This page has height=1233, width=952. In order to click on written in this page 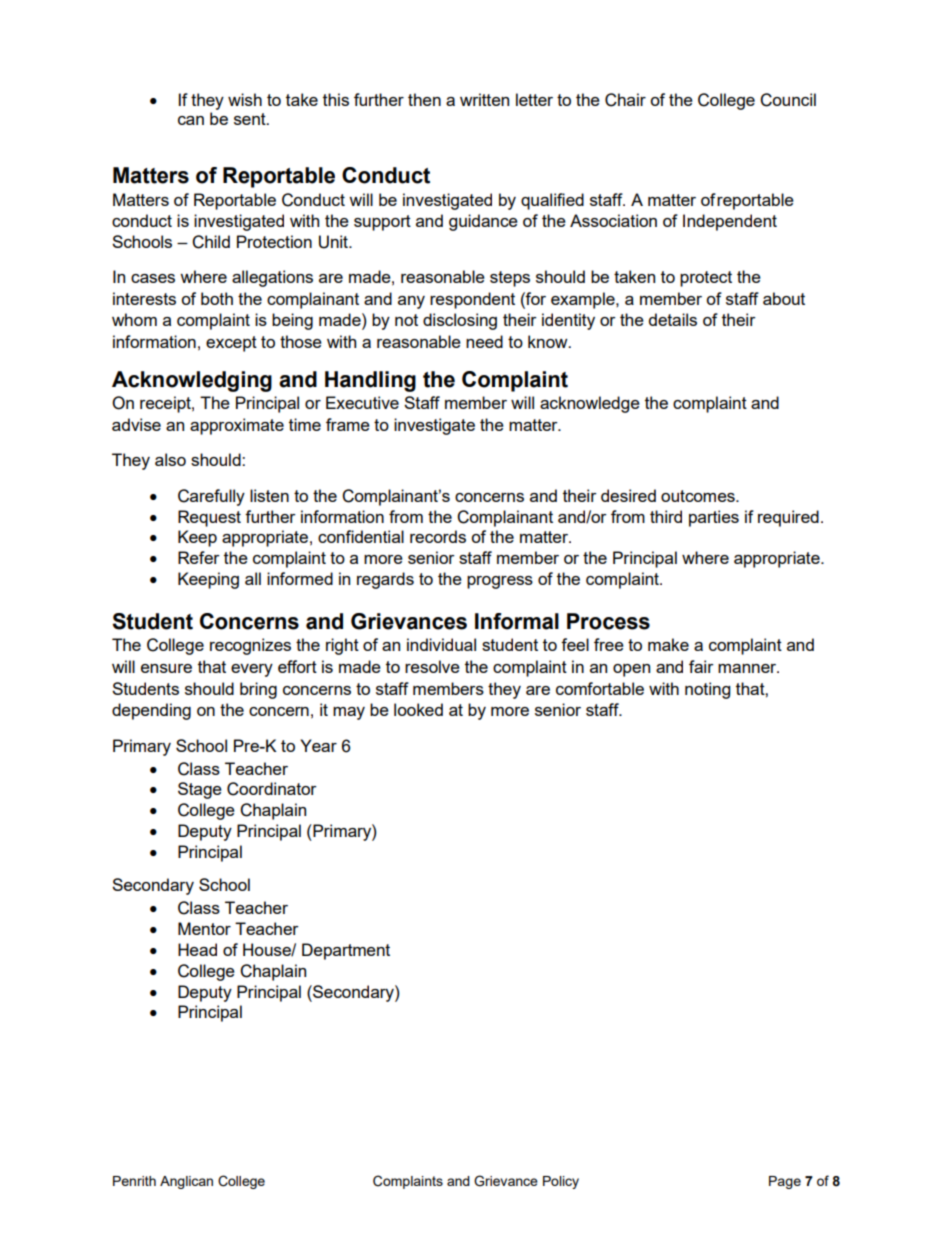, I will do `click(484, 99)`.
